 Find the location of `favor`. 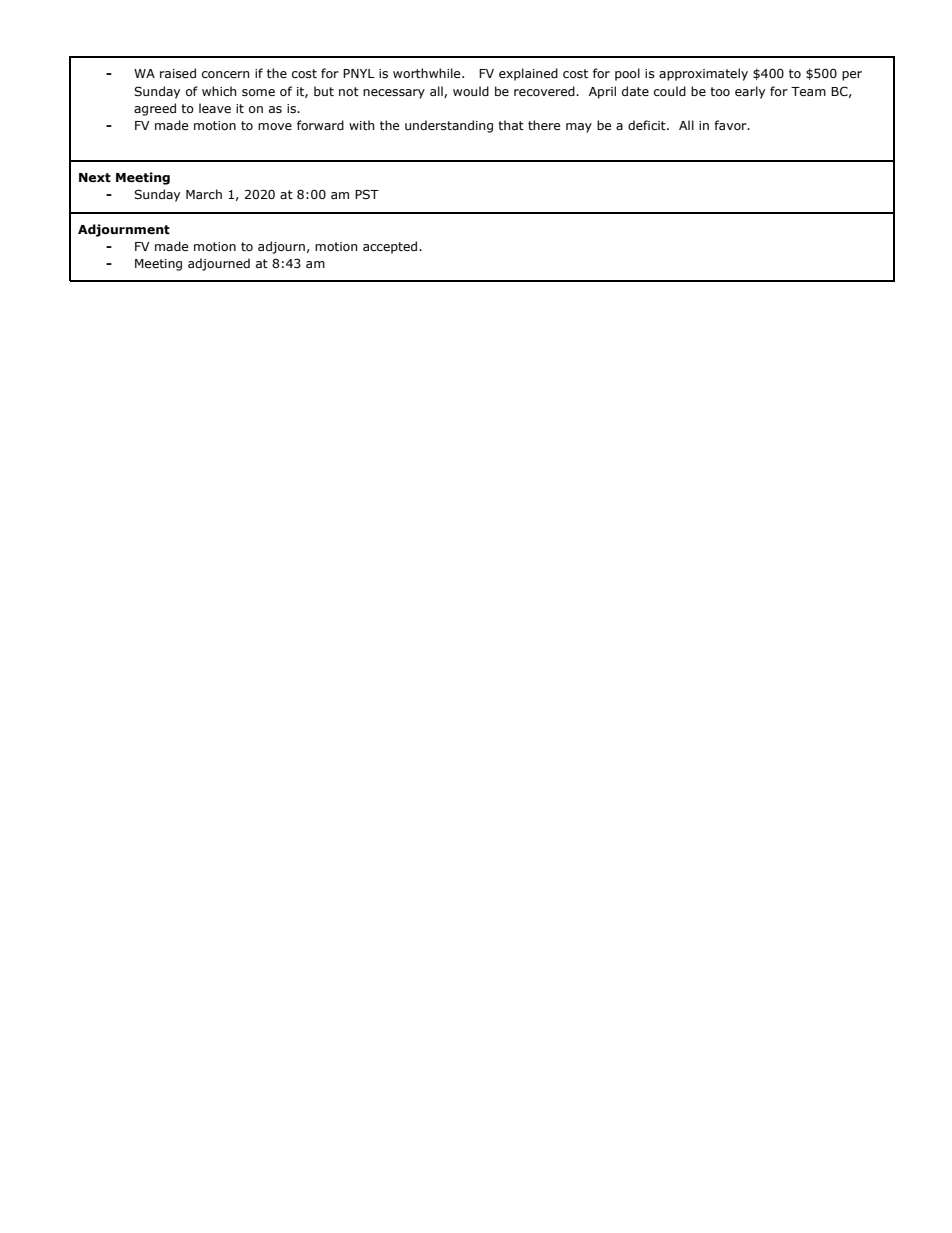

favor is located at coordinates (731, 125).
